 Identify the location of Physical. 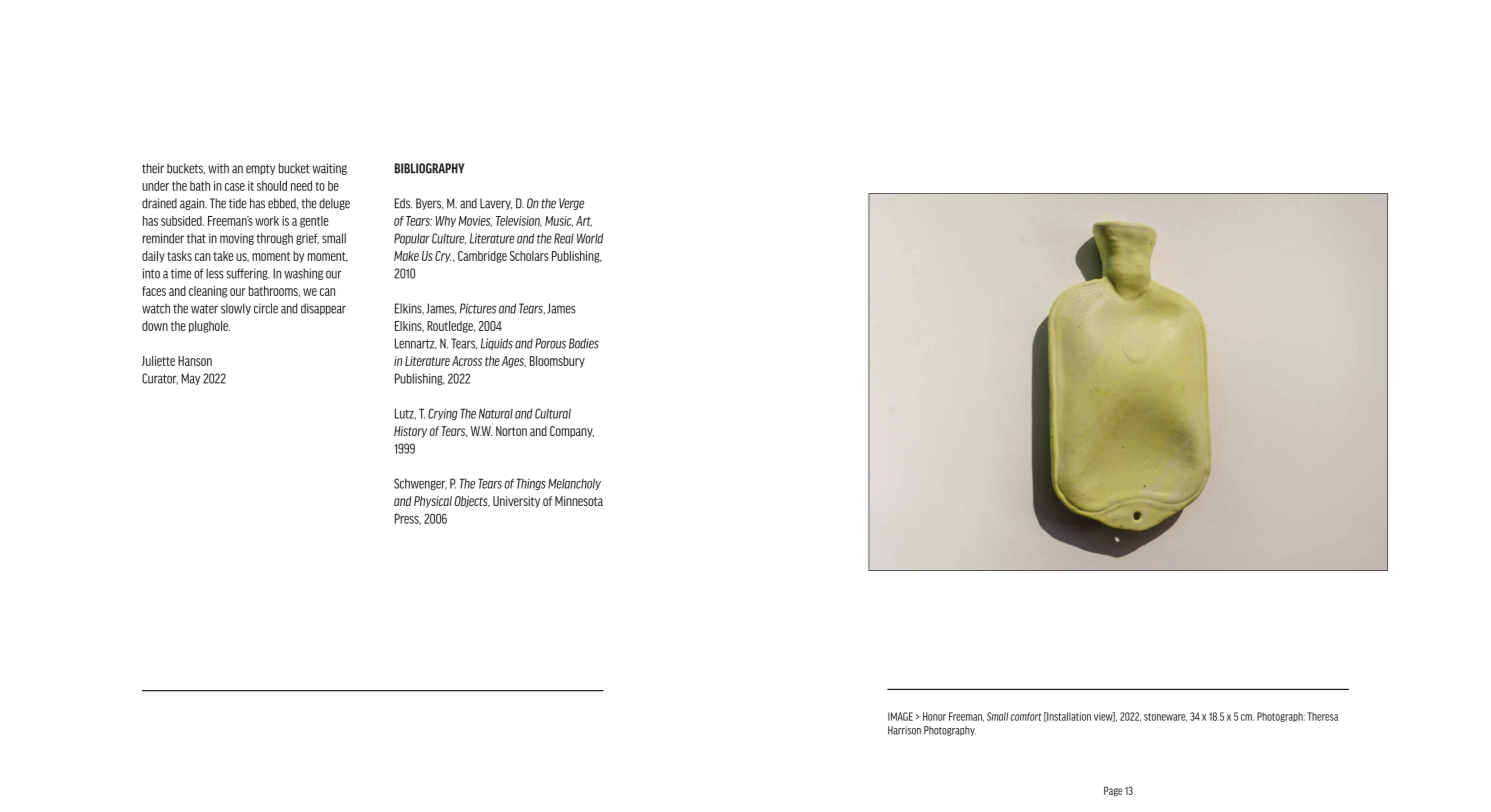
(433, 502).
